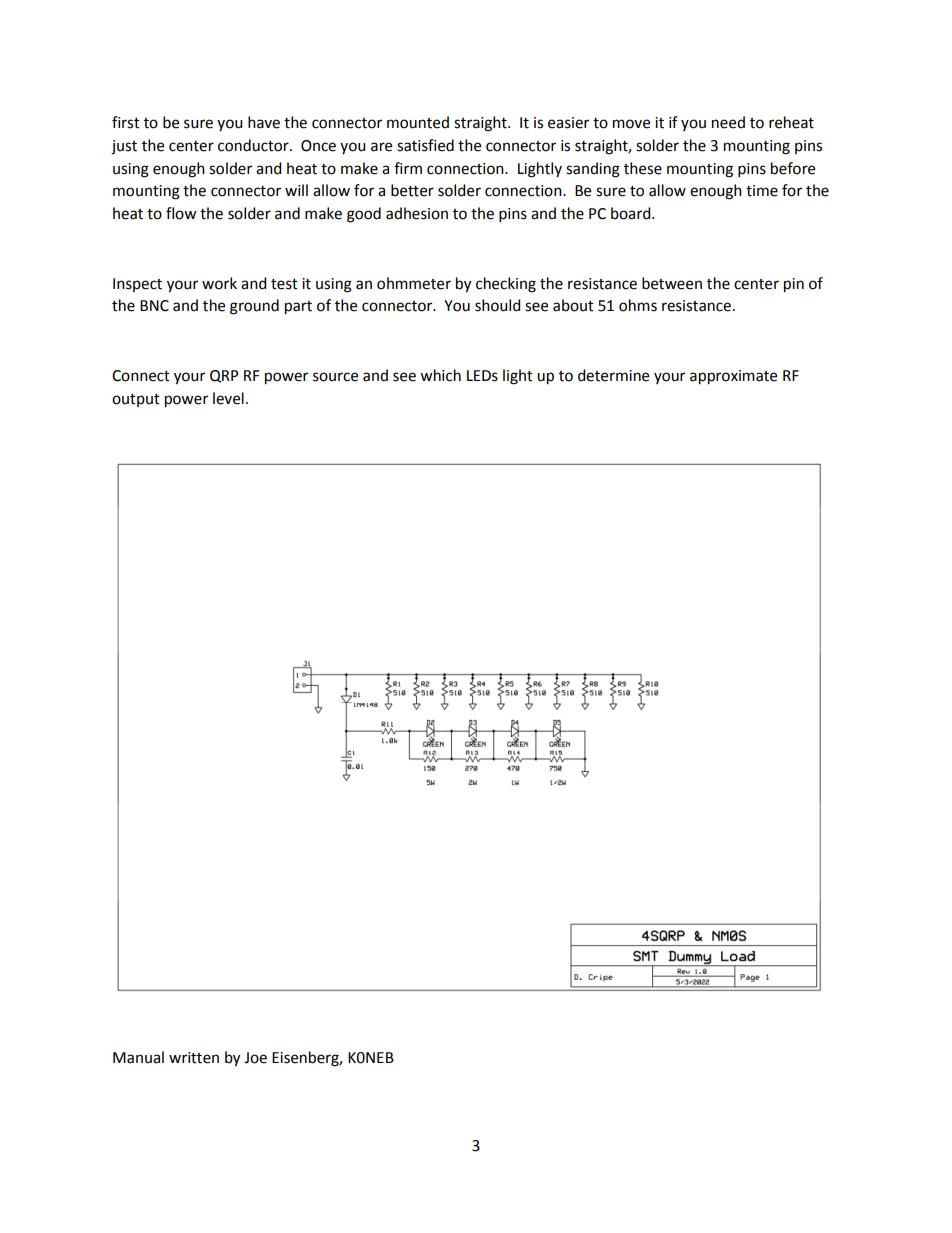 The image size is (952, 1233). Describe the element at coordinates (136, 400) in the page. I see `output` at that location.
